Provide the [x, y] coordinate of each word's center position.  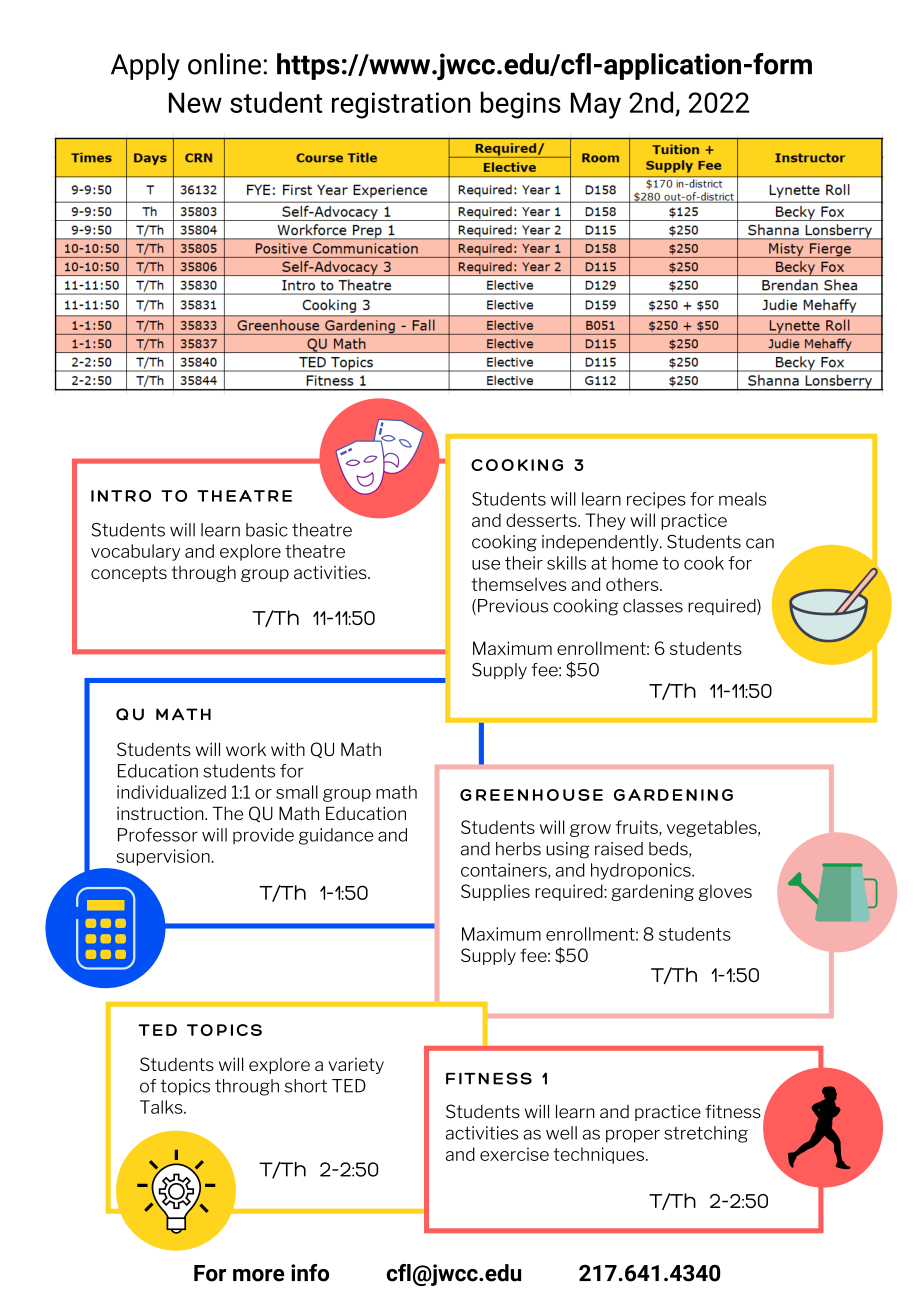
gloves [725, 892]
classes [653, 606]
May [596, 105]
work [246, 749]
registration [401, 105]
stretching [706, 1134]
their [524, 563]
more [258, 1275]
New [195, 102]
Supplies [495, 892]
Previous [513, 606]
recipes [656, 500]
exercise [514, 1154]
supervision [164, 857]
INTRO [121, 496]
